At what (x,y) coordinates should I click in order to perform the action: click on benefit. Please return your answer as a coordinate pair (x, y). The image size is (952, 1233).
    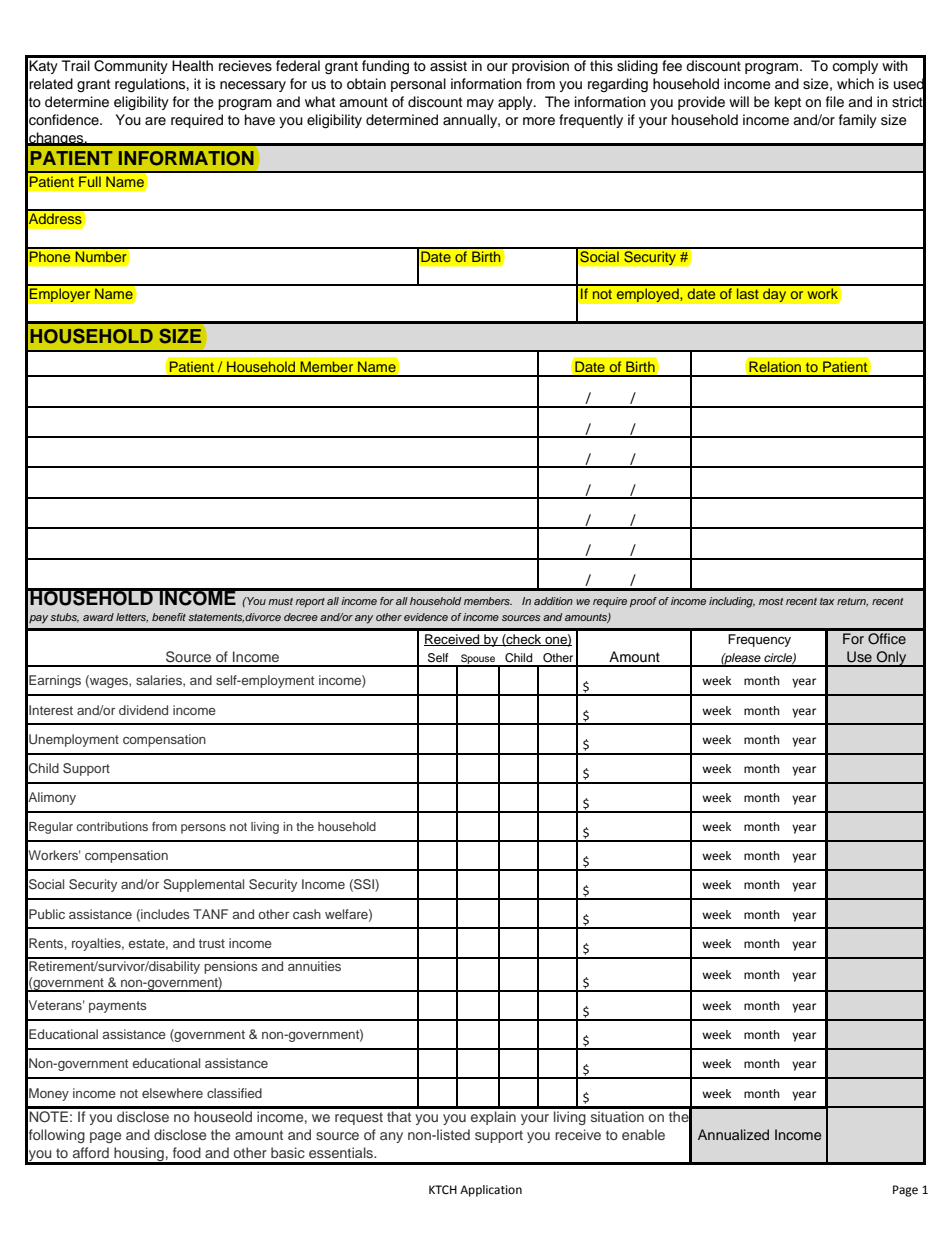
    Looking at the image, I should click on (169, 617).
